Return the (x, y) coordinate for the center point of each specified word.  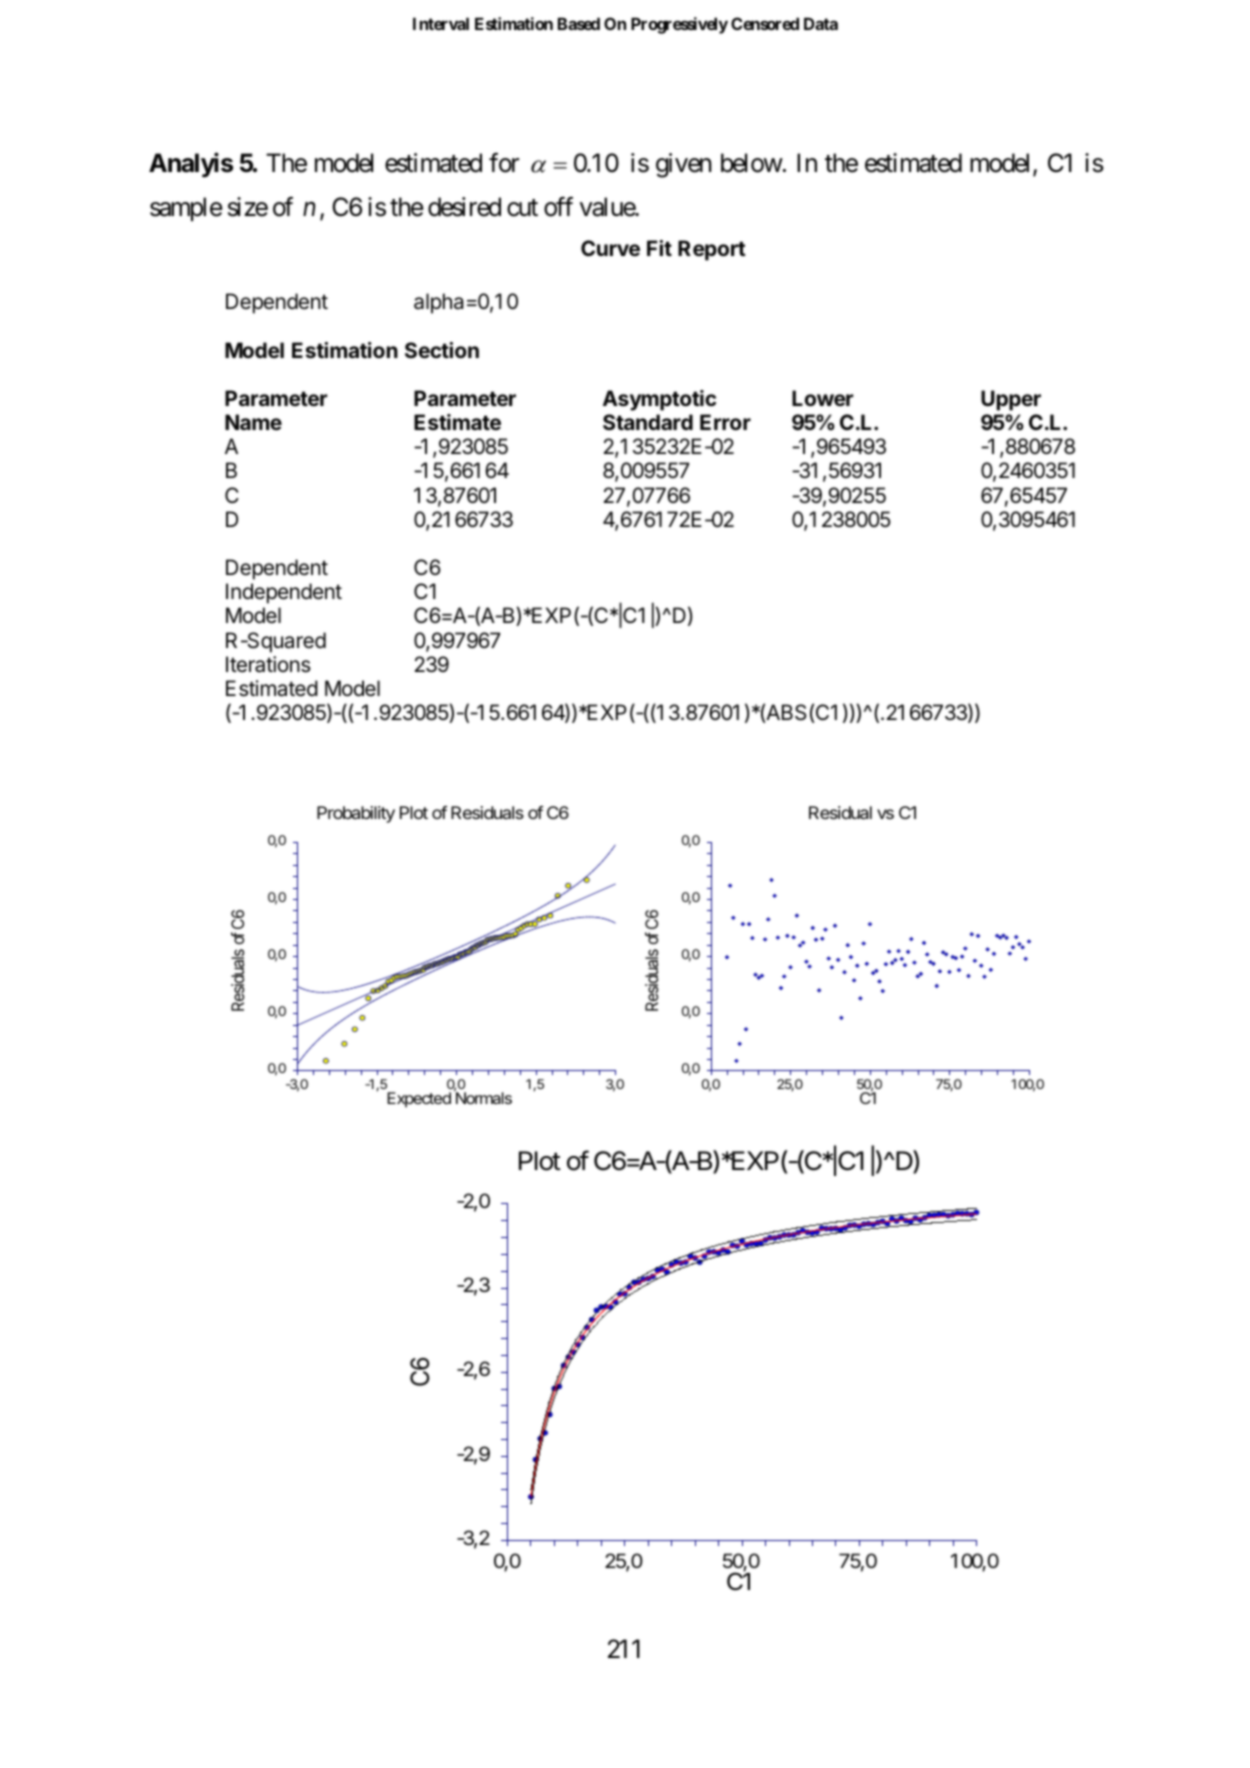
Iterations (268, 664)
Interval (441, 23)
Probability (356, 814)
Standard (648, 422)
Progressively (679, 25)
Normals (483, 1097)
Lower (822, 398)
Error (725, 422)
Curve (610, 248)
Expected (419, 1100)
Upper (1011, 400)
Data (821, 23)
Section (442, 350)
